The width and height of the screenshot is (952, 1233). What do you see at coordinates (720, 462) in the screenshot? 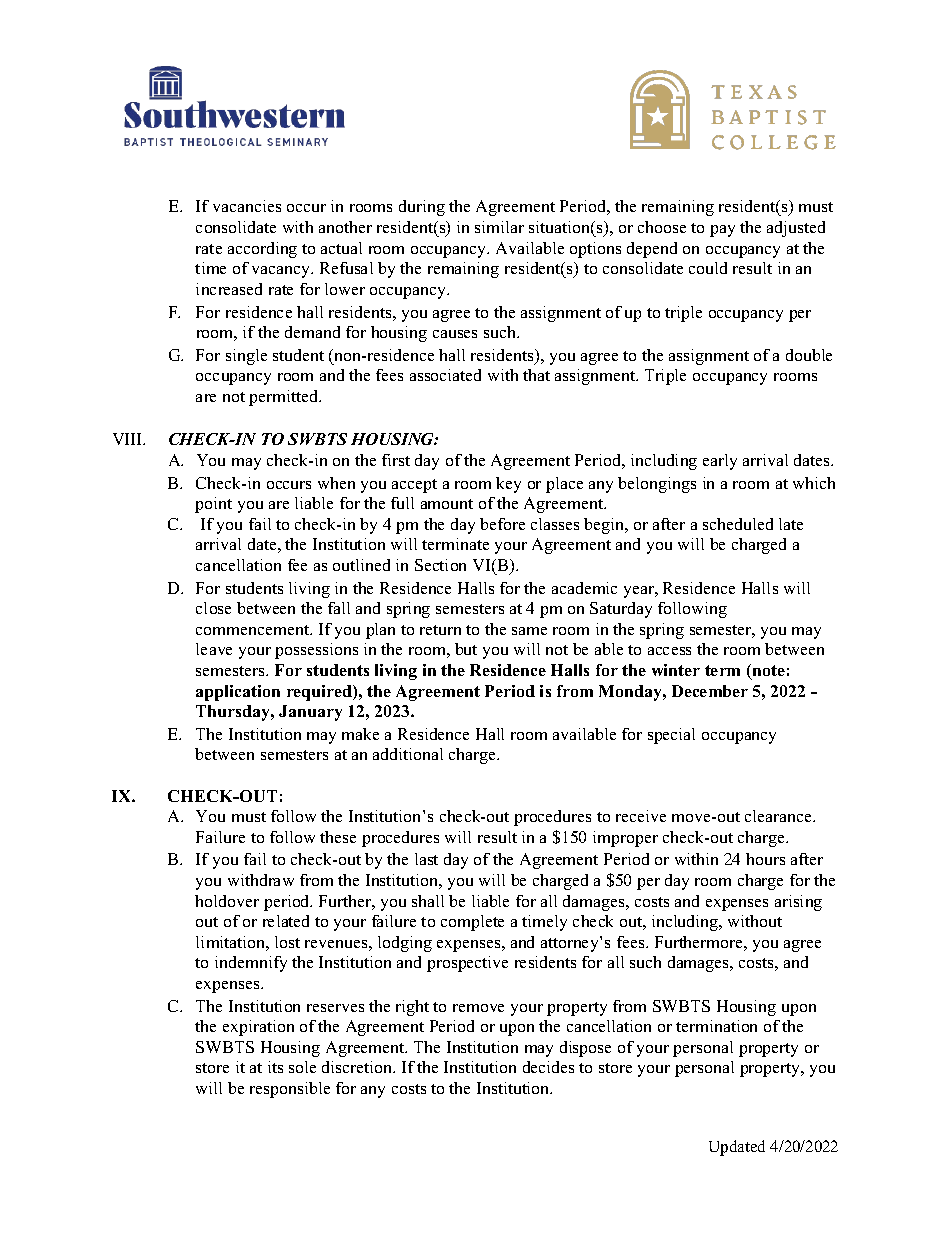
I see `early` at bounding box center [720, 462].
